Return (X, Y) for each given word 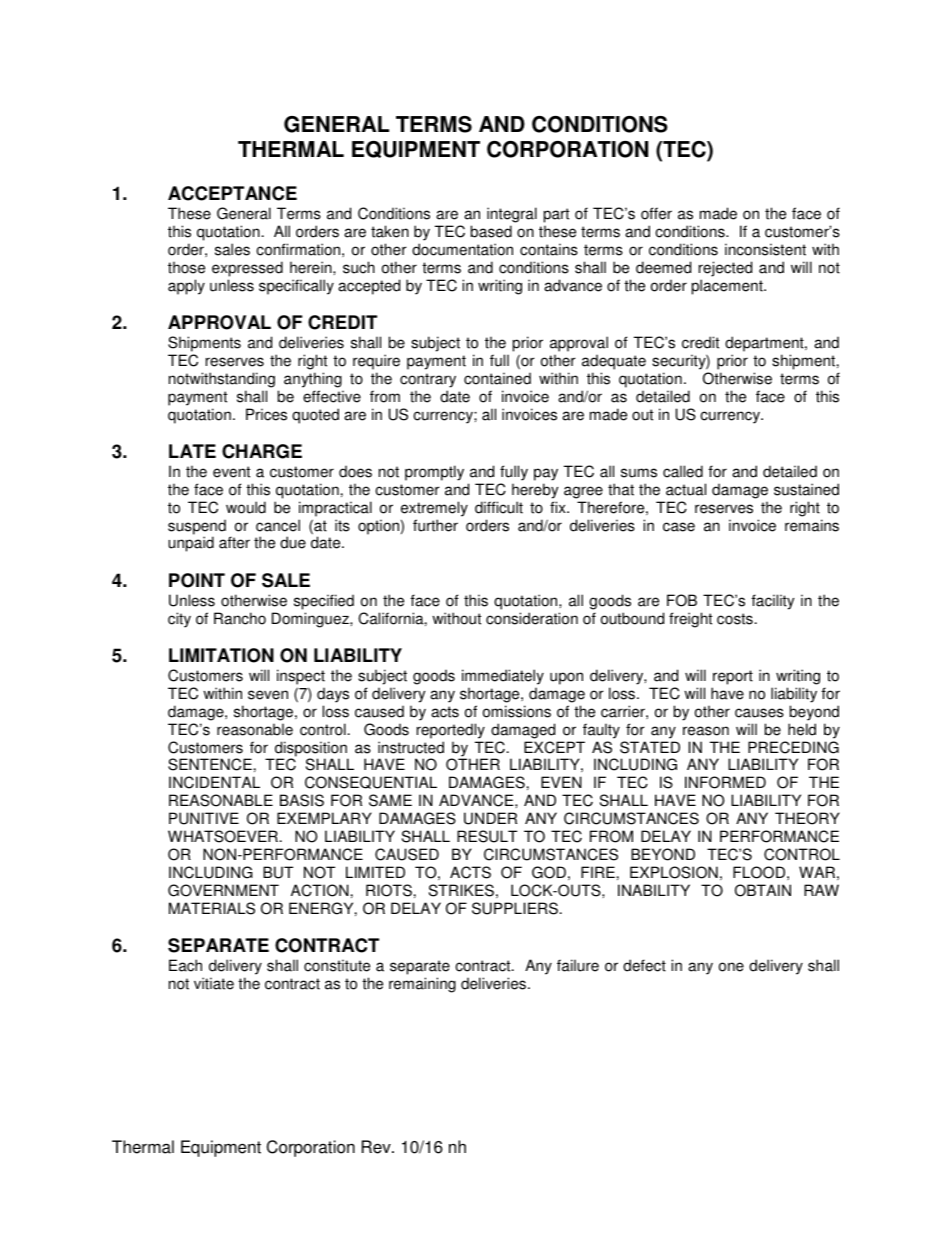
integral (512, 215)
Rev (377, 1147)
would (246, 507)
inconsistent (765, 249)
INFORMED (725, 782)
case (679, 527)
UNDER (490, 818)
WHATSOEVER (223, 836)
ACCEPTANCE (232, 193)
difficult (499, 507)
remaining (422, 985)
